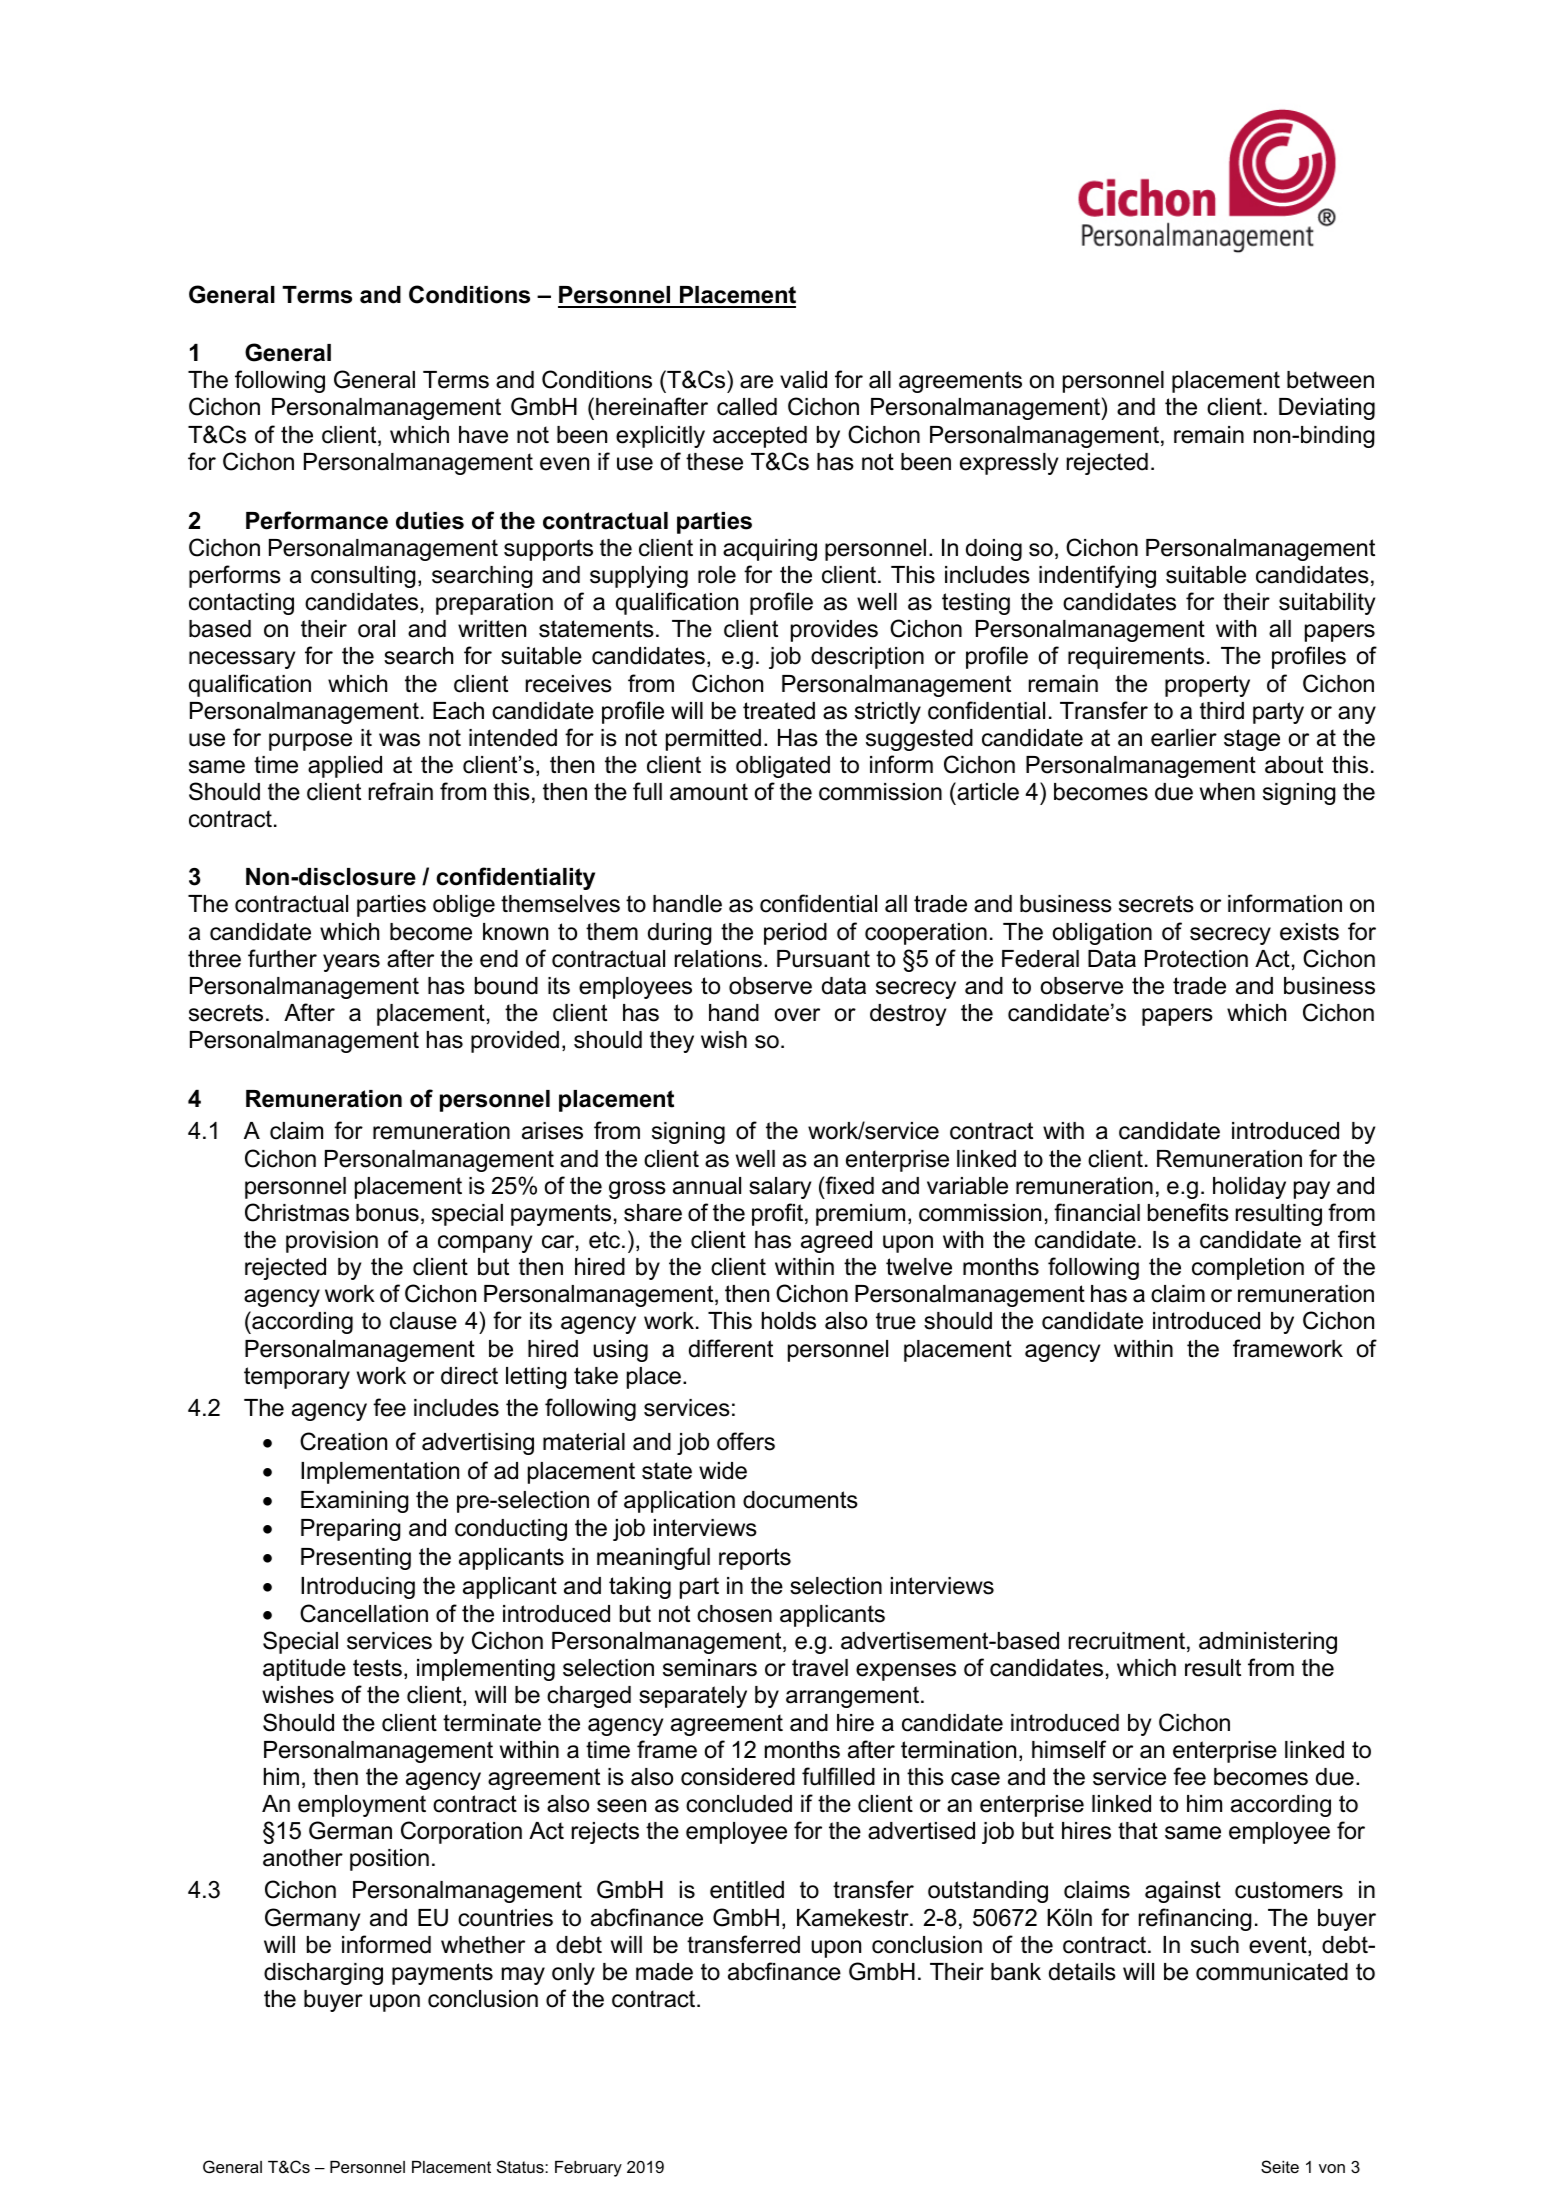 Image resolution: width=1560 pixels, height=2207 pixels. I want to click on considered, so click(738, 1777).
